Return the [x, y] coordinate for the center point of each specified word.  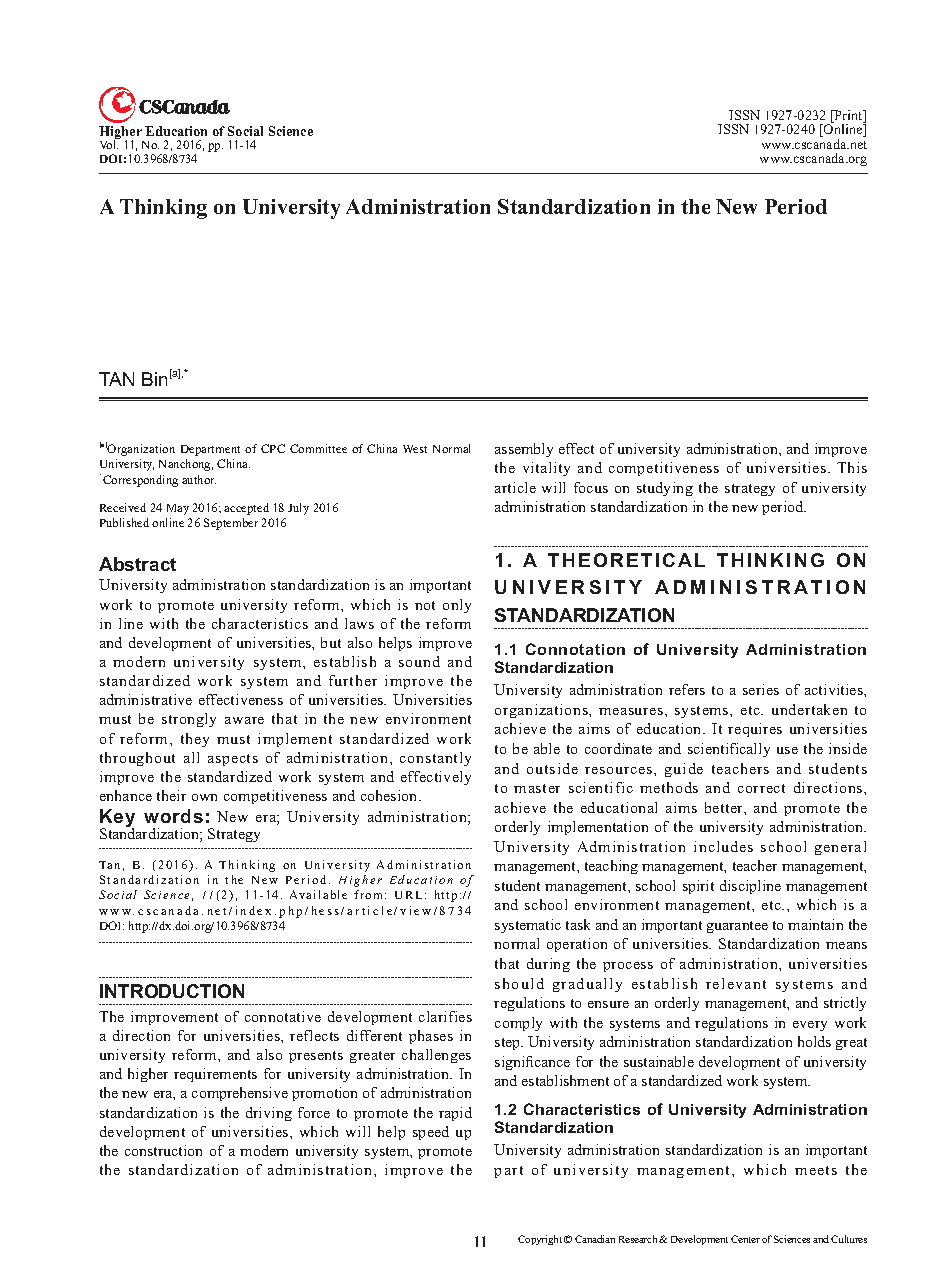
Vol [109, 143]
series [761, 689]
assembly [524, 450]
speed [431, 1133]
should [519, 983]
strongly [189, 720]
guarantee [737, 927]
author [199, 479]
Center [745, 1239]
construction [163, 1150]
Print [849, 116]
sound [419, 661]
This [852, 467]
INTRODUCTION [172, 991]
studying [665, 489]
